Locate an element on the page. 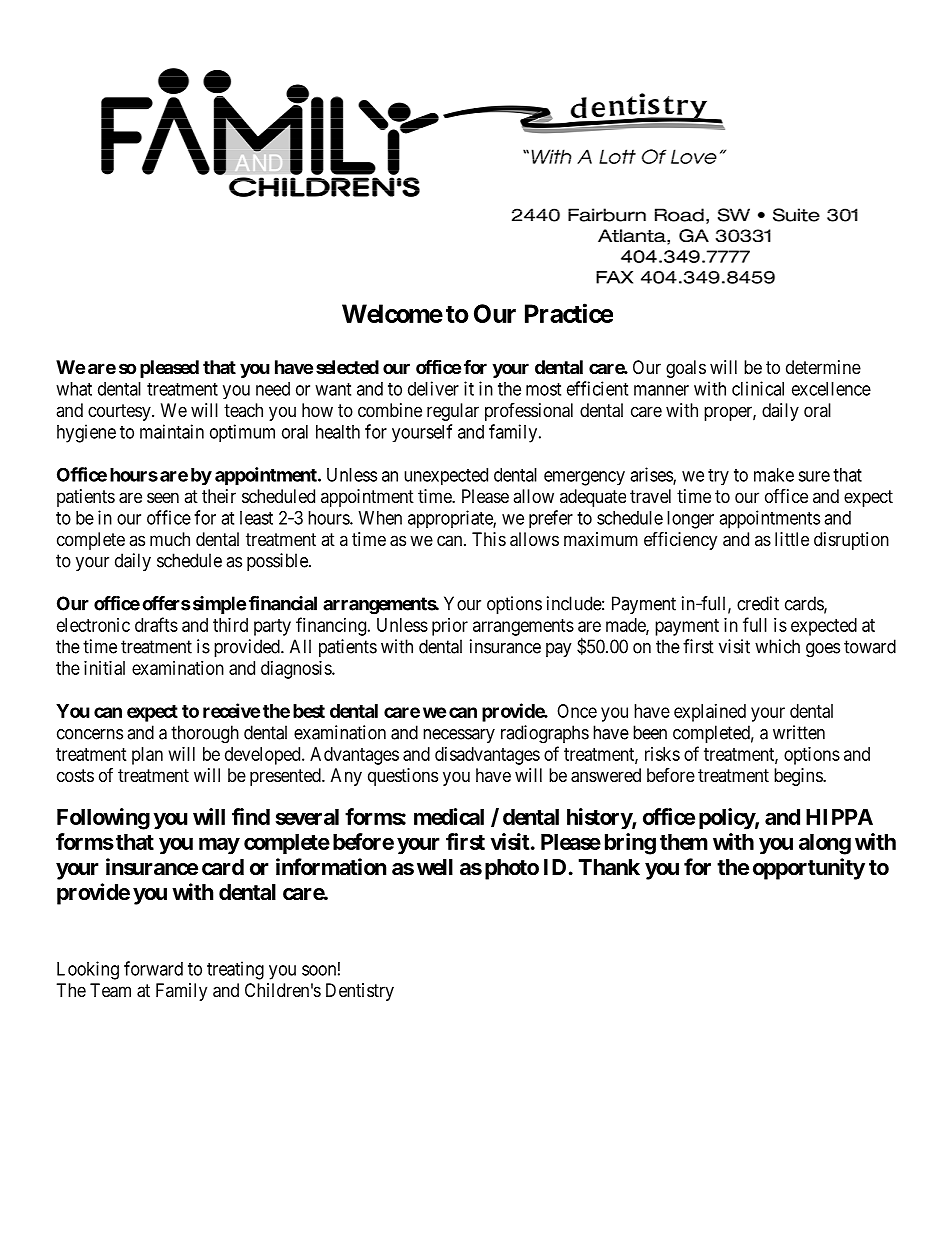  This is located at coordinates (489, 539).
